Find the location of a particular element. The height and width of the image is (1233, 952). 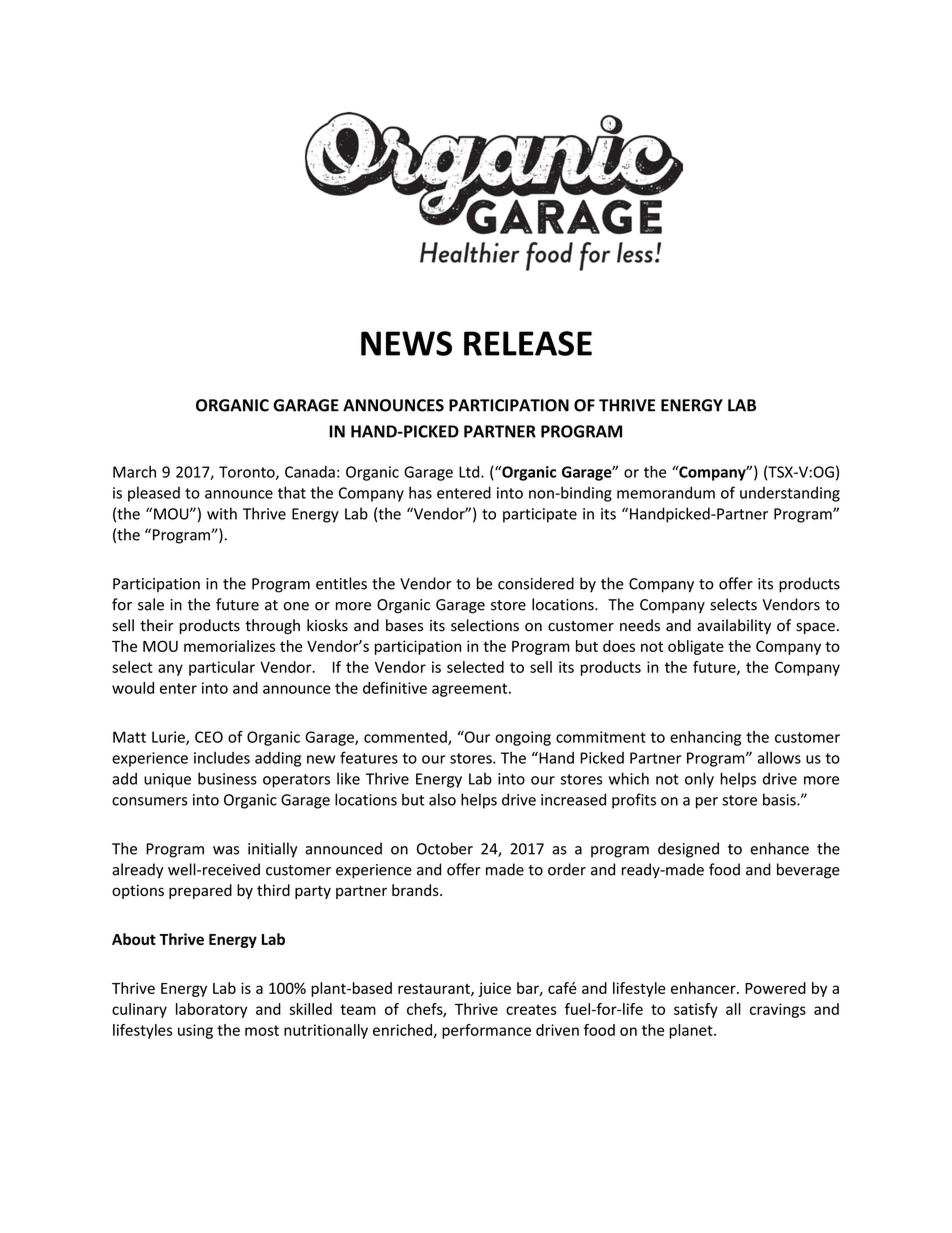

NEWS is located at coordinates (406, 343).
